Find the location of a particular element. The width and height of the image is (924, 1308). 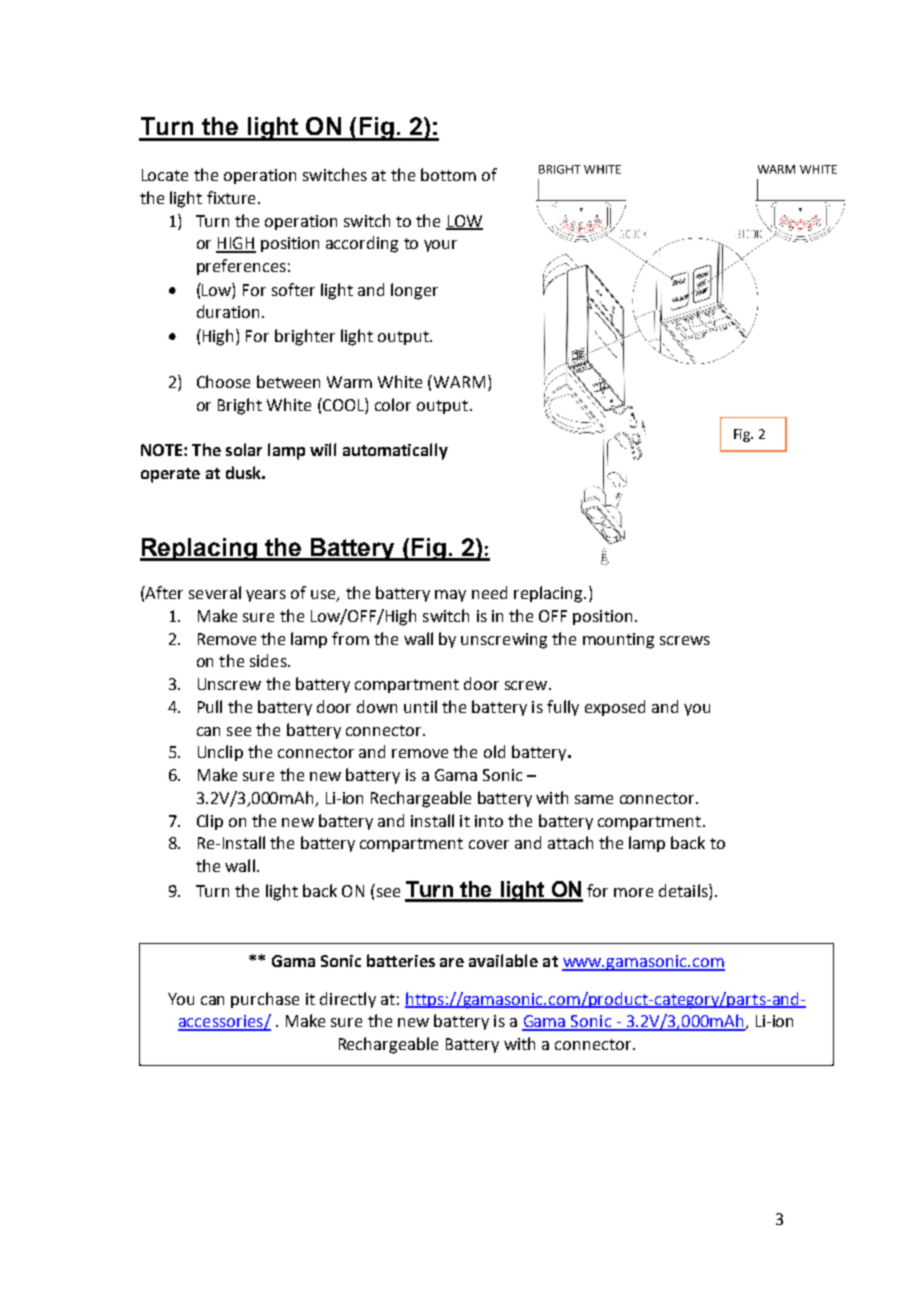

bottom is located at coordinates (448, 174).
